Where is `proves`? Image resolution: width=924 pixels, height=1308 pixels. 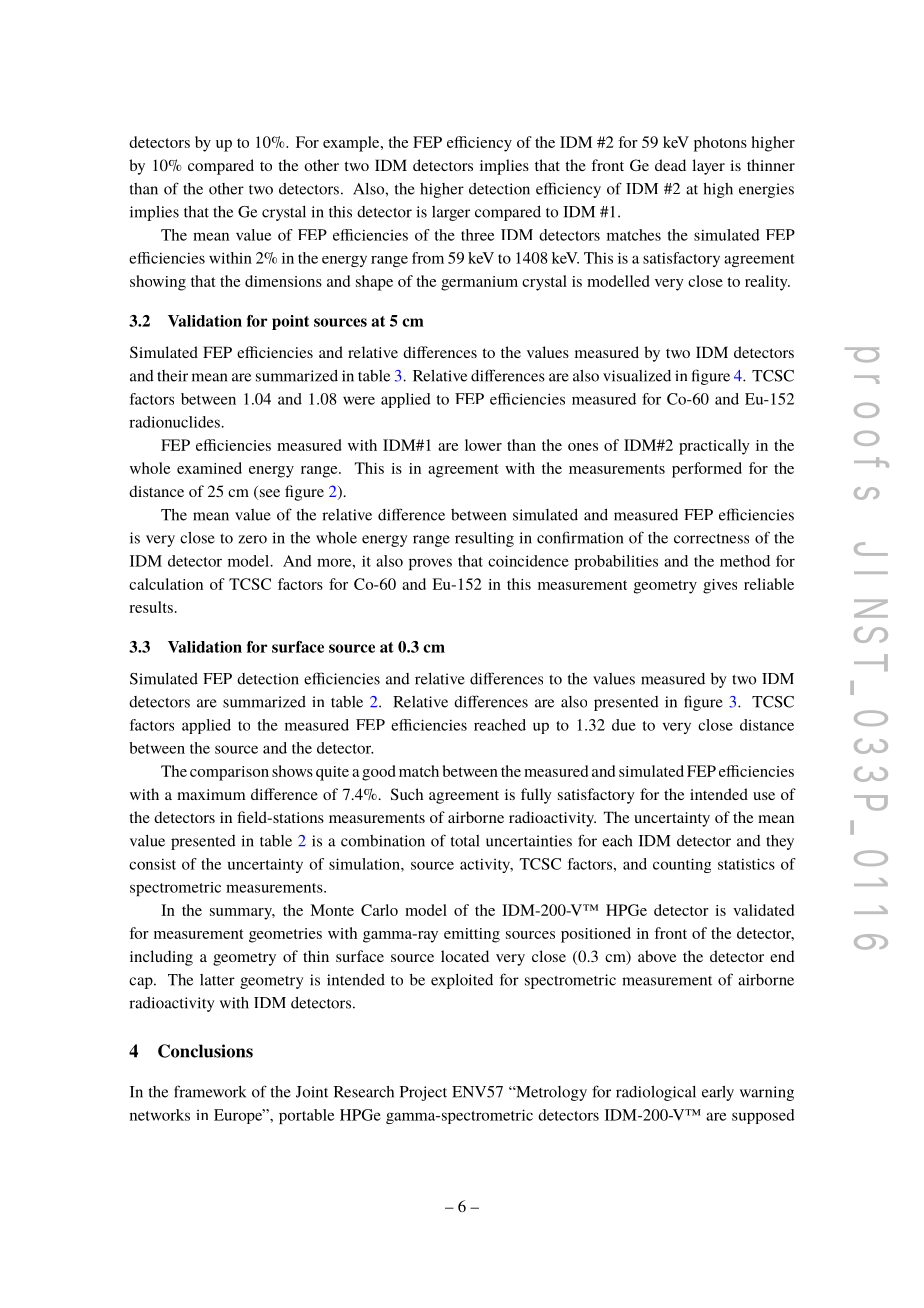
proves is located at coordinates (430, 564).
